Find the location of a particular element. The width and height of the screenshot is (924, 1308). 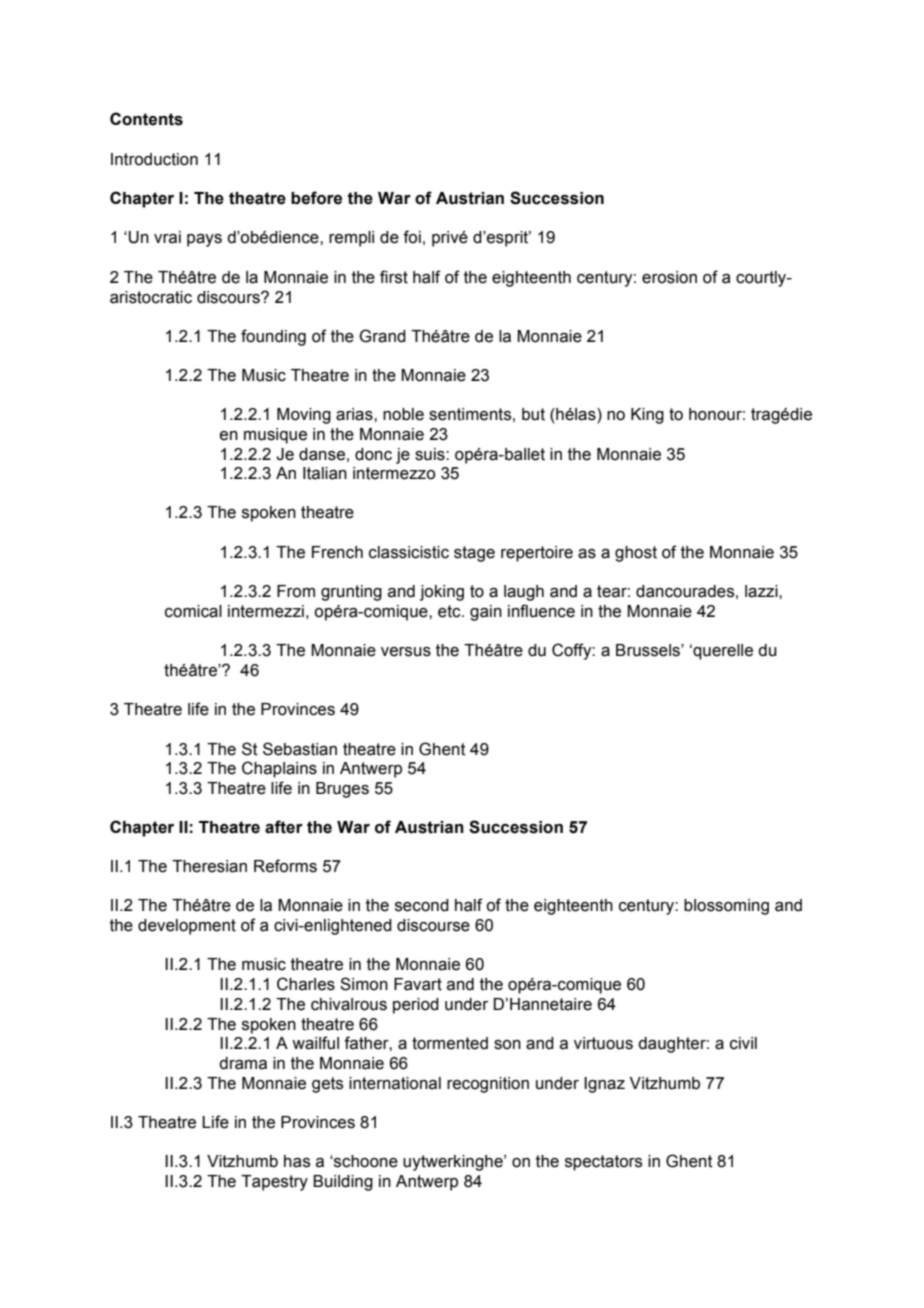

Italian is located at coordinates (325, 473).
